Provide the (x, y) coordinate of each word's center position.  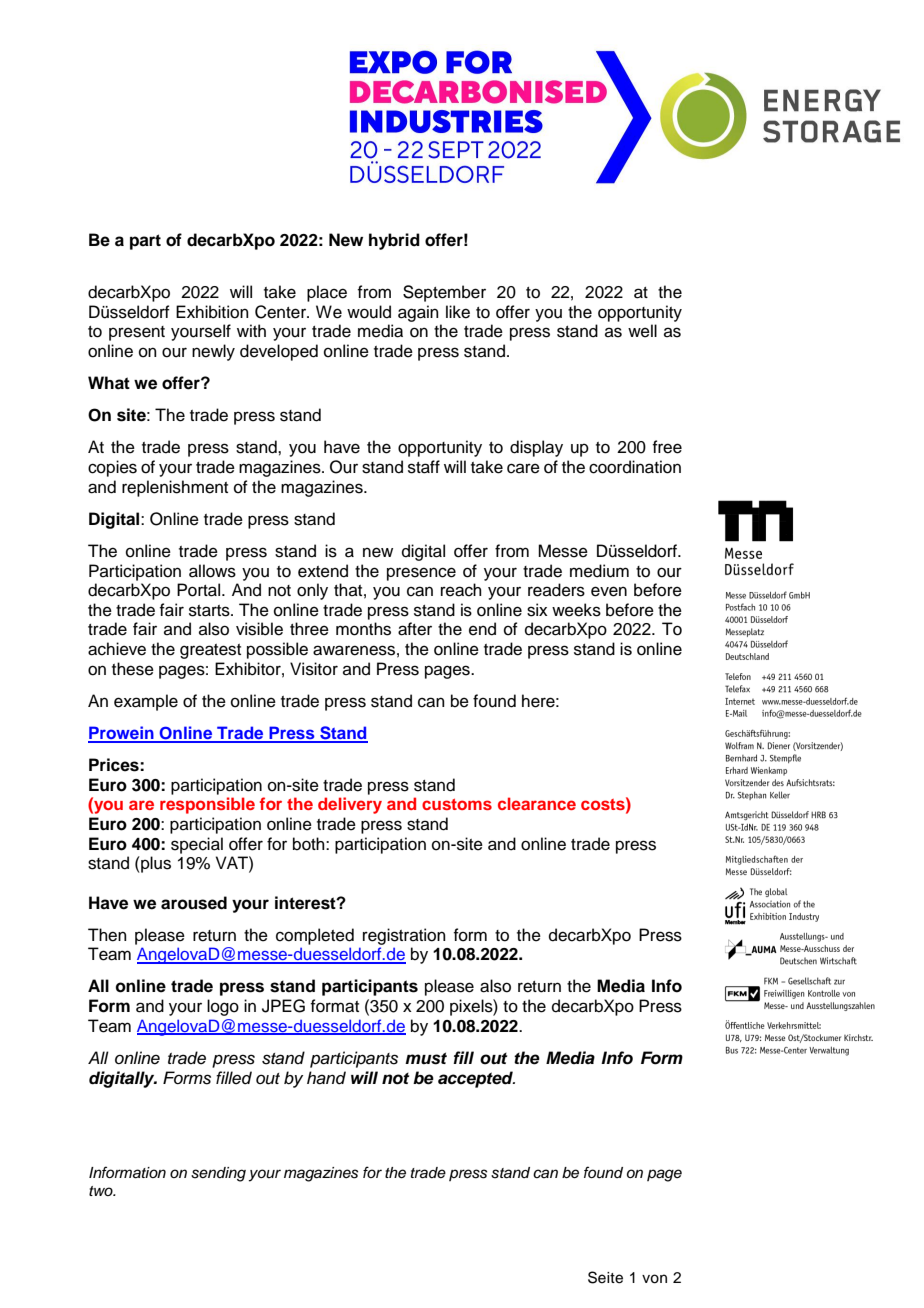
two (102, 1191)
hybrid (394, 241)
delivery (350, 805)
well (642, 331)
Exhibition (212, 312)
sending (218, 1174)
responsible (207, 805)
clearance (537, 803)
